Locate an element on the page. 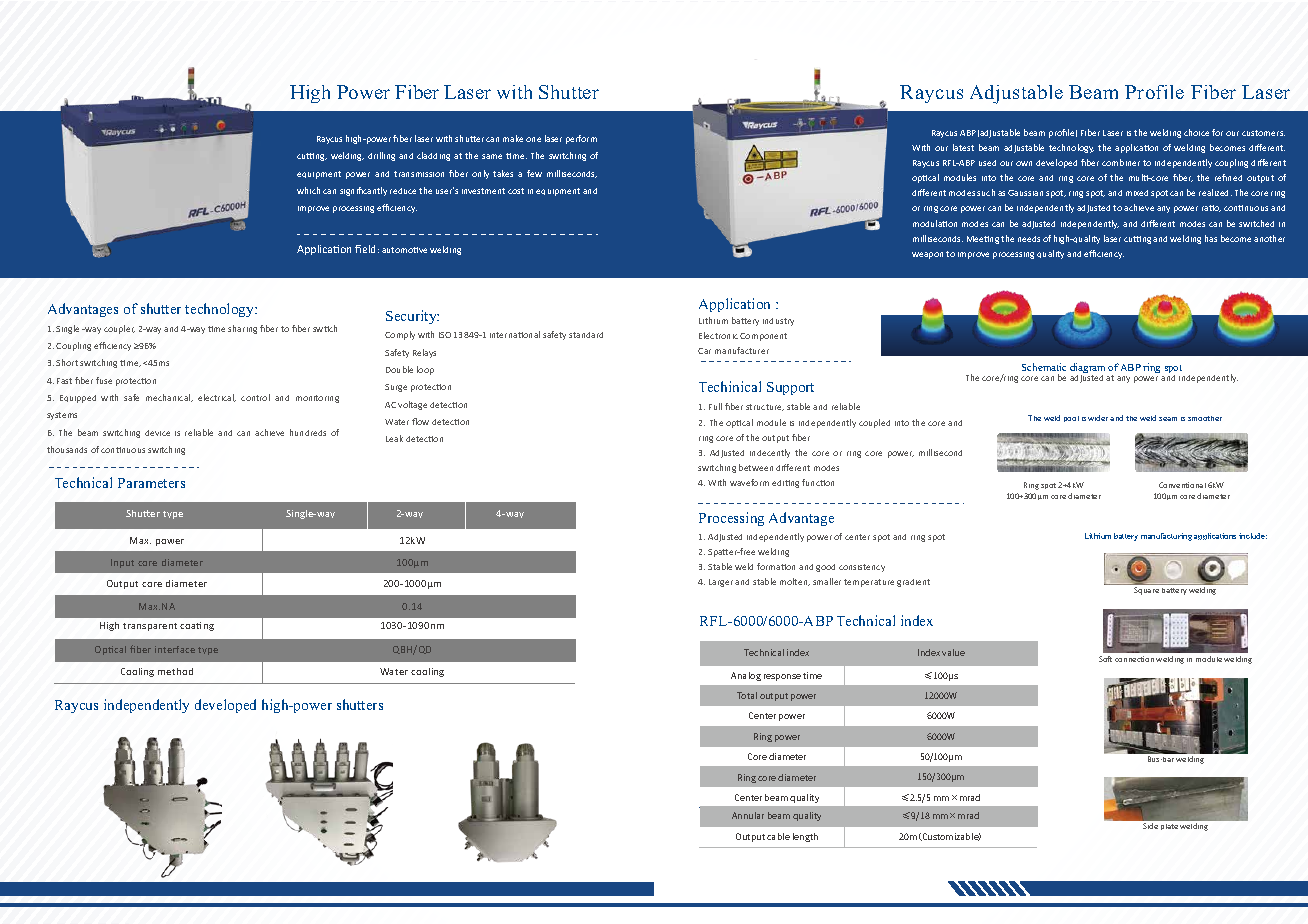  Electronic is located at coordinates (718, 335).
